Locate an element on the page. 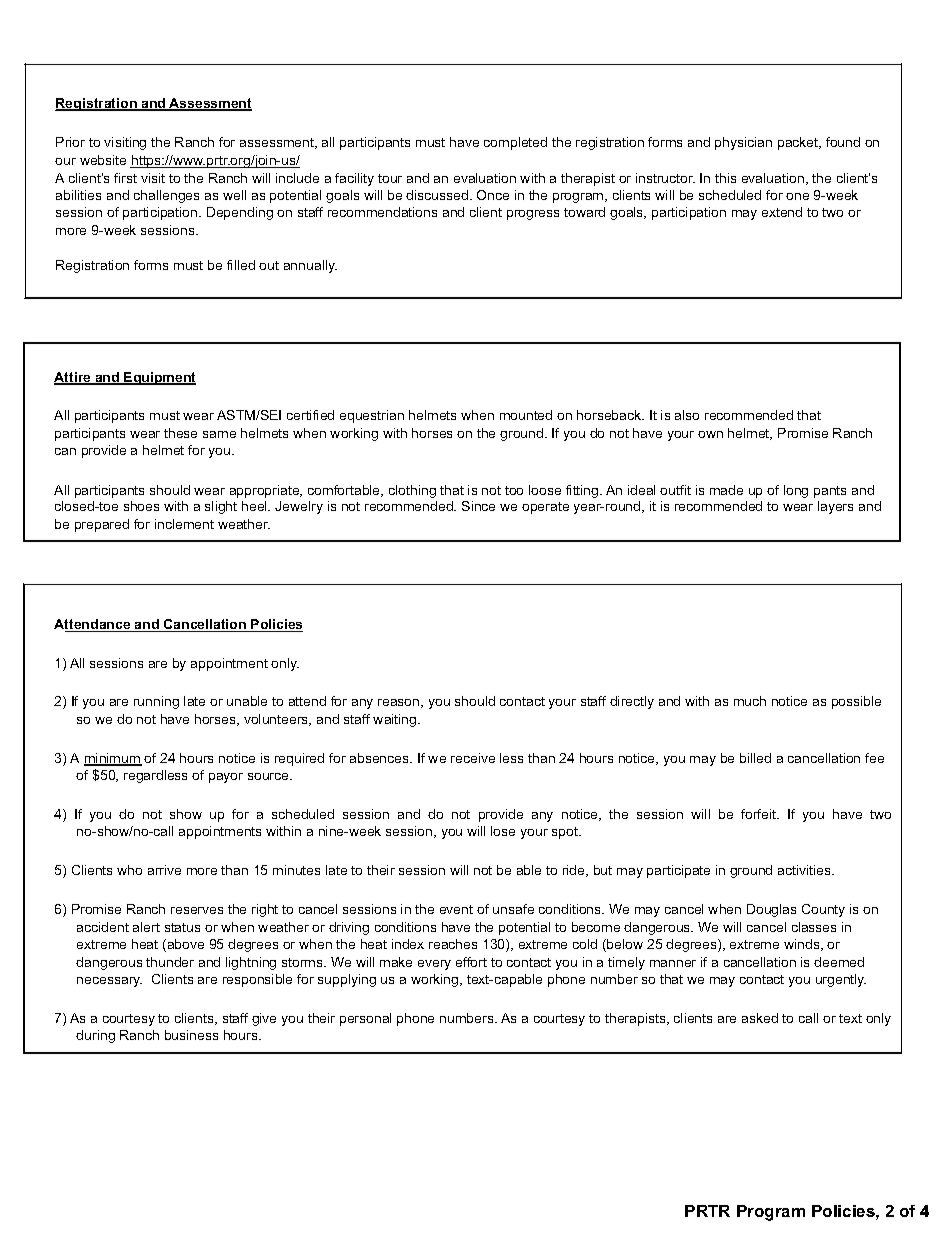 This page has width=952, height=1233. packet is located at coordinates (799, 143).
